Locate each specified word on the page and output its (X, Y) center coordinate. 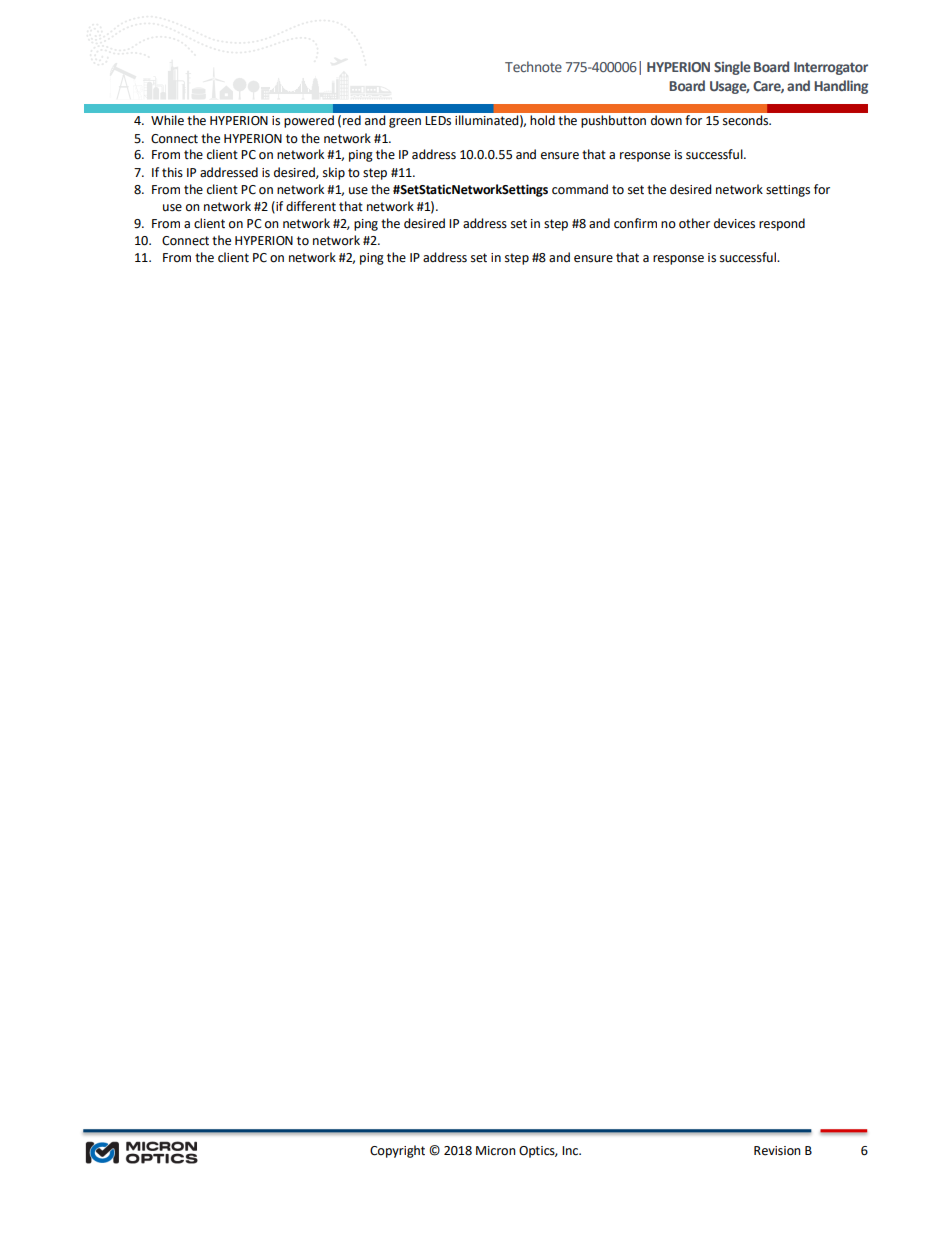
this (172, 172)
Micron (496, 1151)
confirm (635, 223)
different (311, 206)
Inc (571, 1151)
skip (334, 173)
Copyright (397, 1151)
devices (734, 223)
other (694, 223)
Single (732, 68)
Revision (777, 1151)
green (405, 123)
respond (782, 224)
